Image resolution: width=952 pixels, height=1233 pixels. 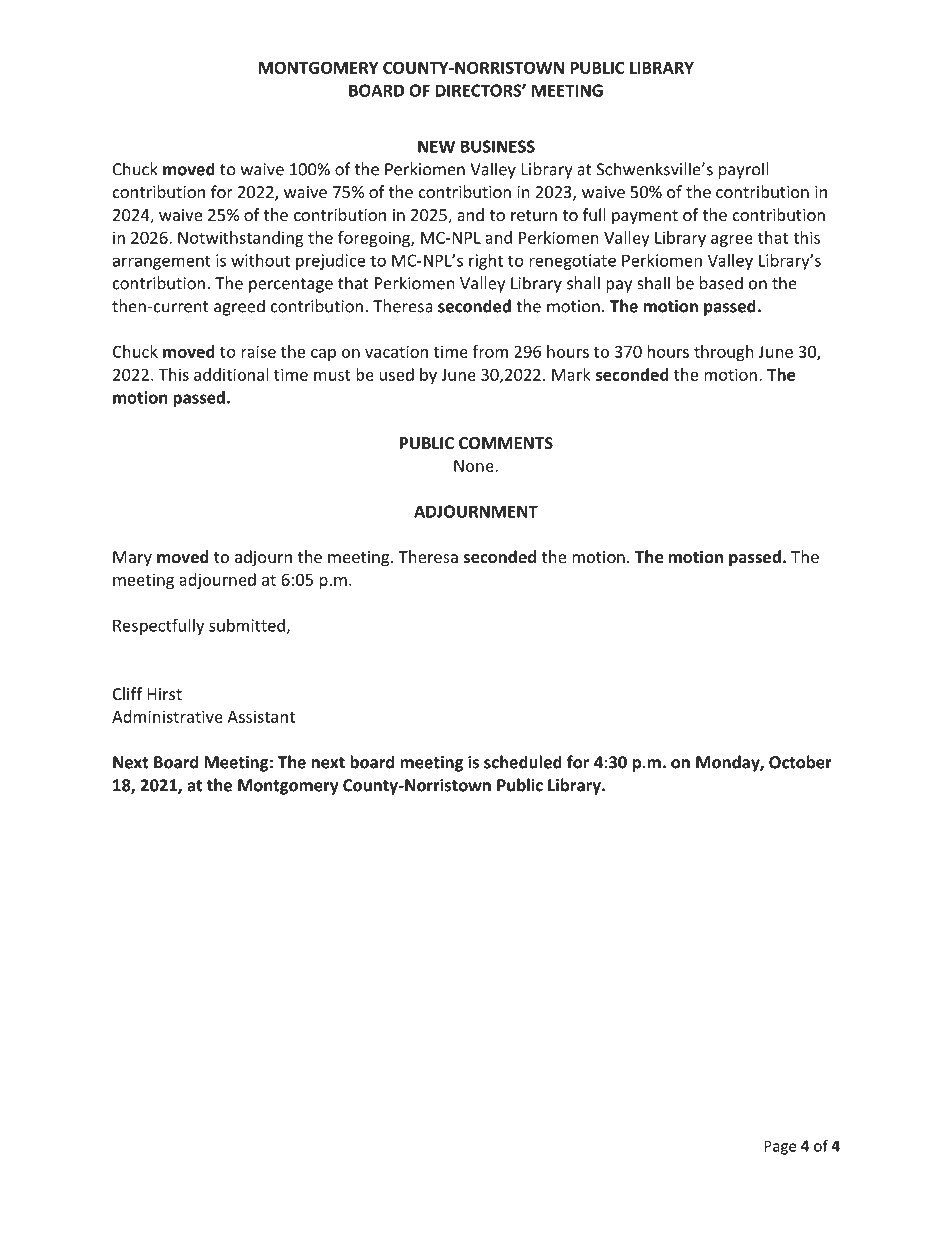 I want to click on Assistant, so click(x=261, y=716).
